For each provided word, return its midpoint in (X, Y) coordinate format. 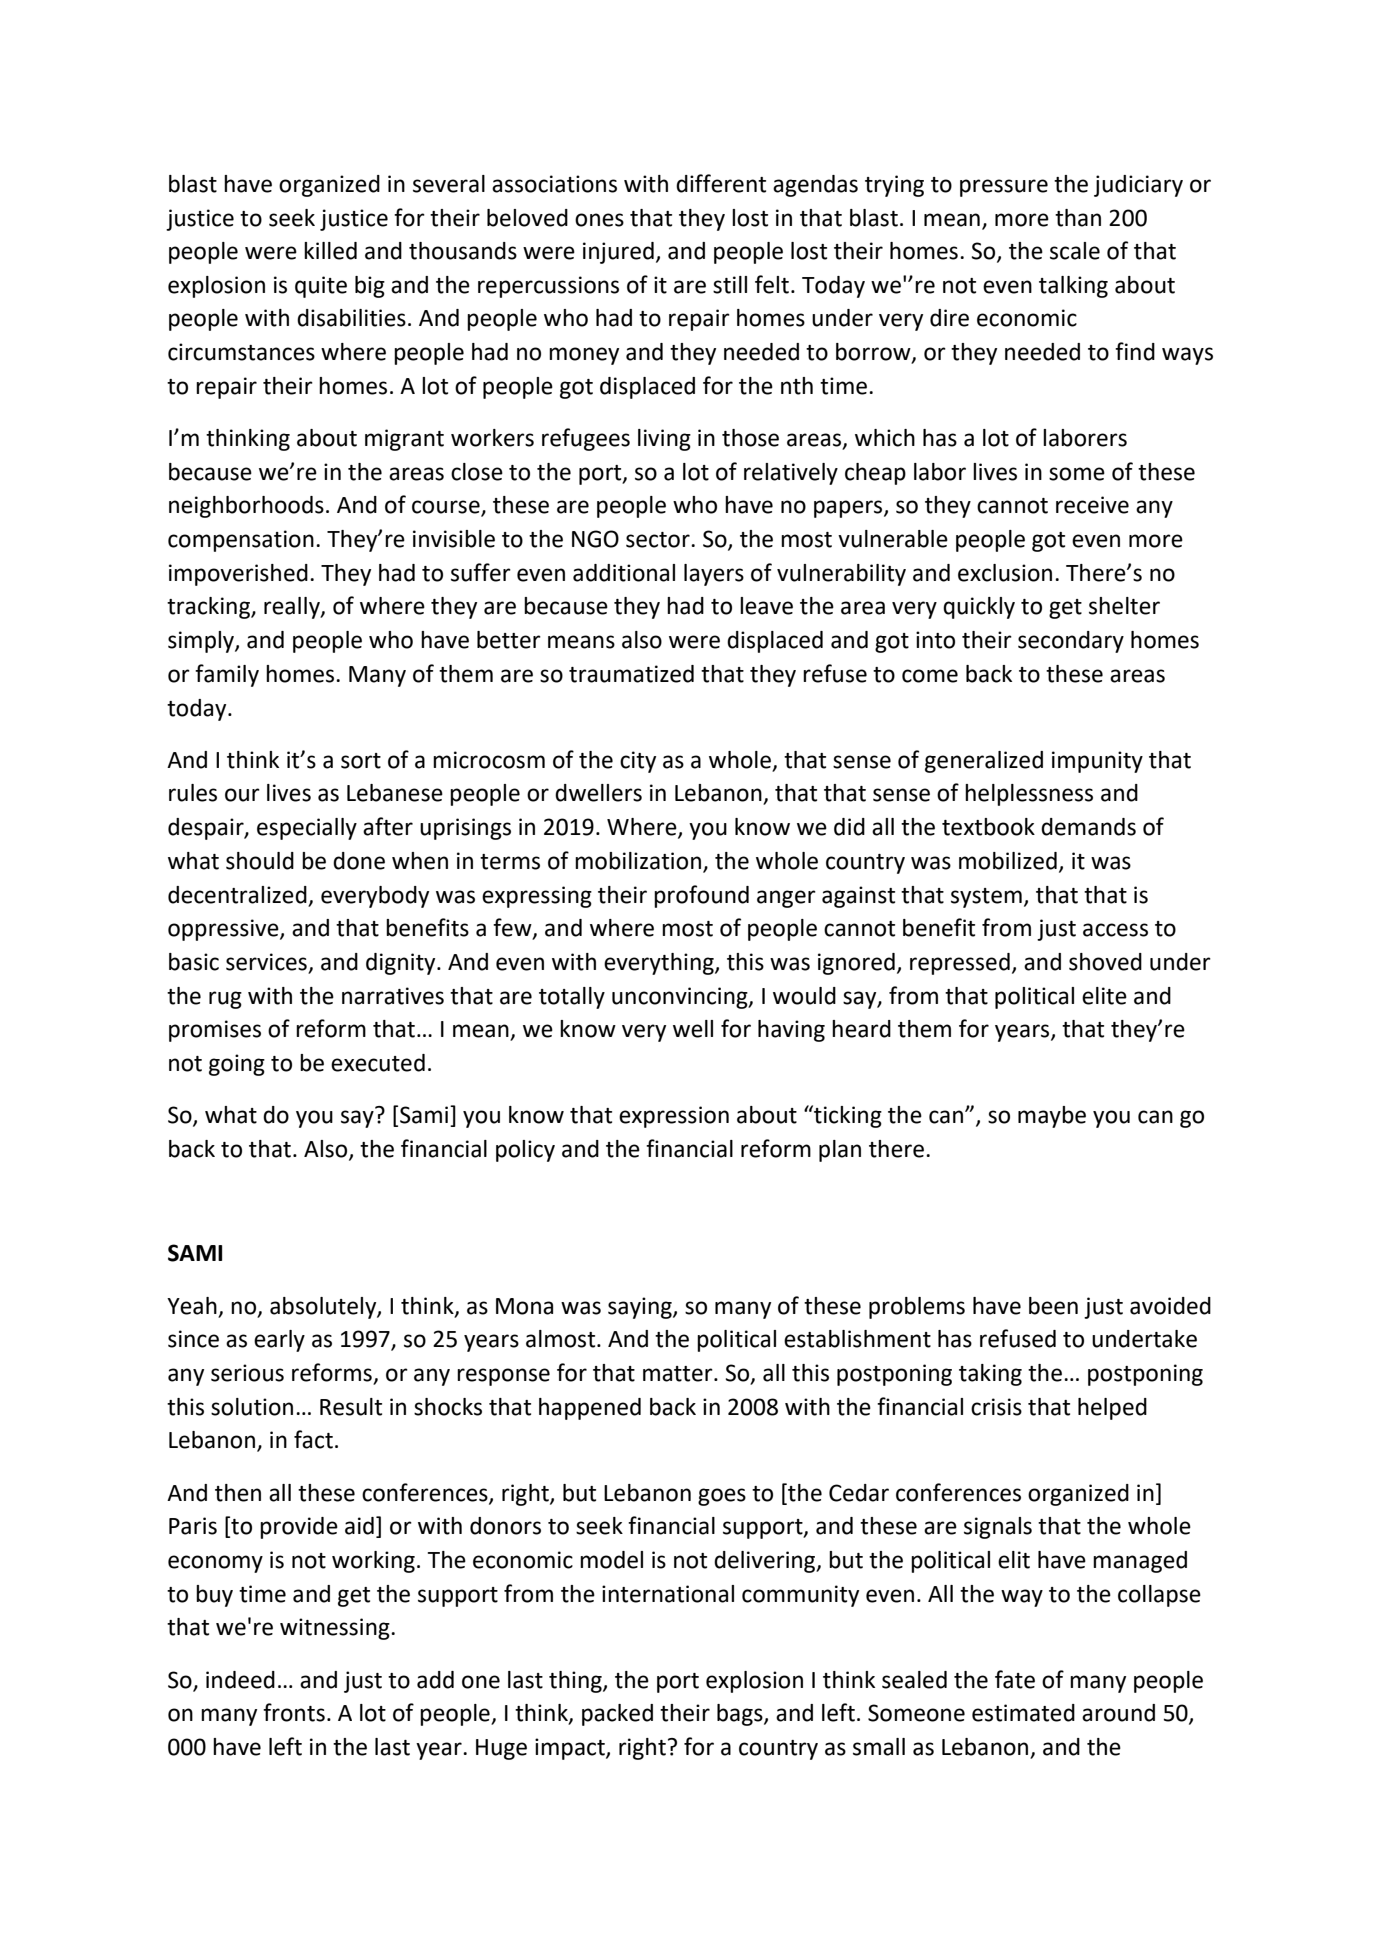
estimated (1023, 1713)
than (1078, 218)
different (721, 183)
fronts (294, 1712)
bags (741, 1715)
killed (330, 251)
